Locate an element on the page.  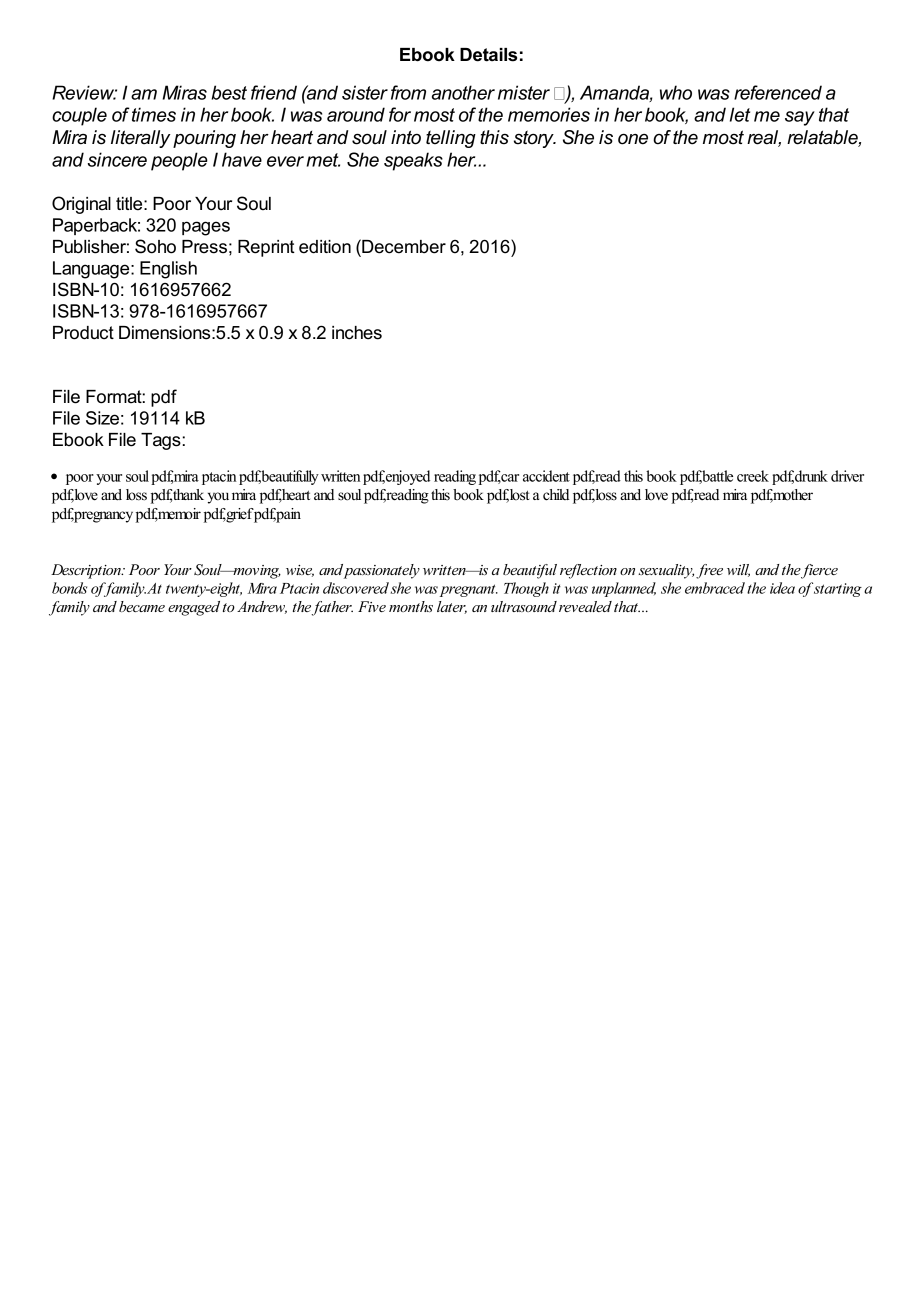
inches is located at coordinates (357, 333).
